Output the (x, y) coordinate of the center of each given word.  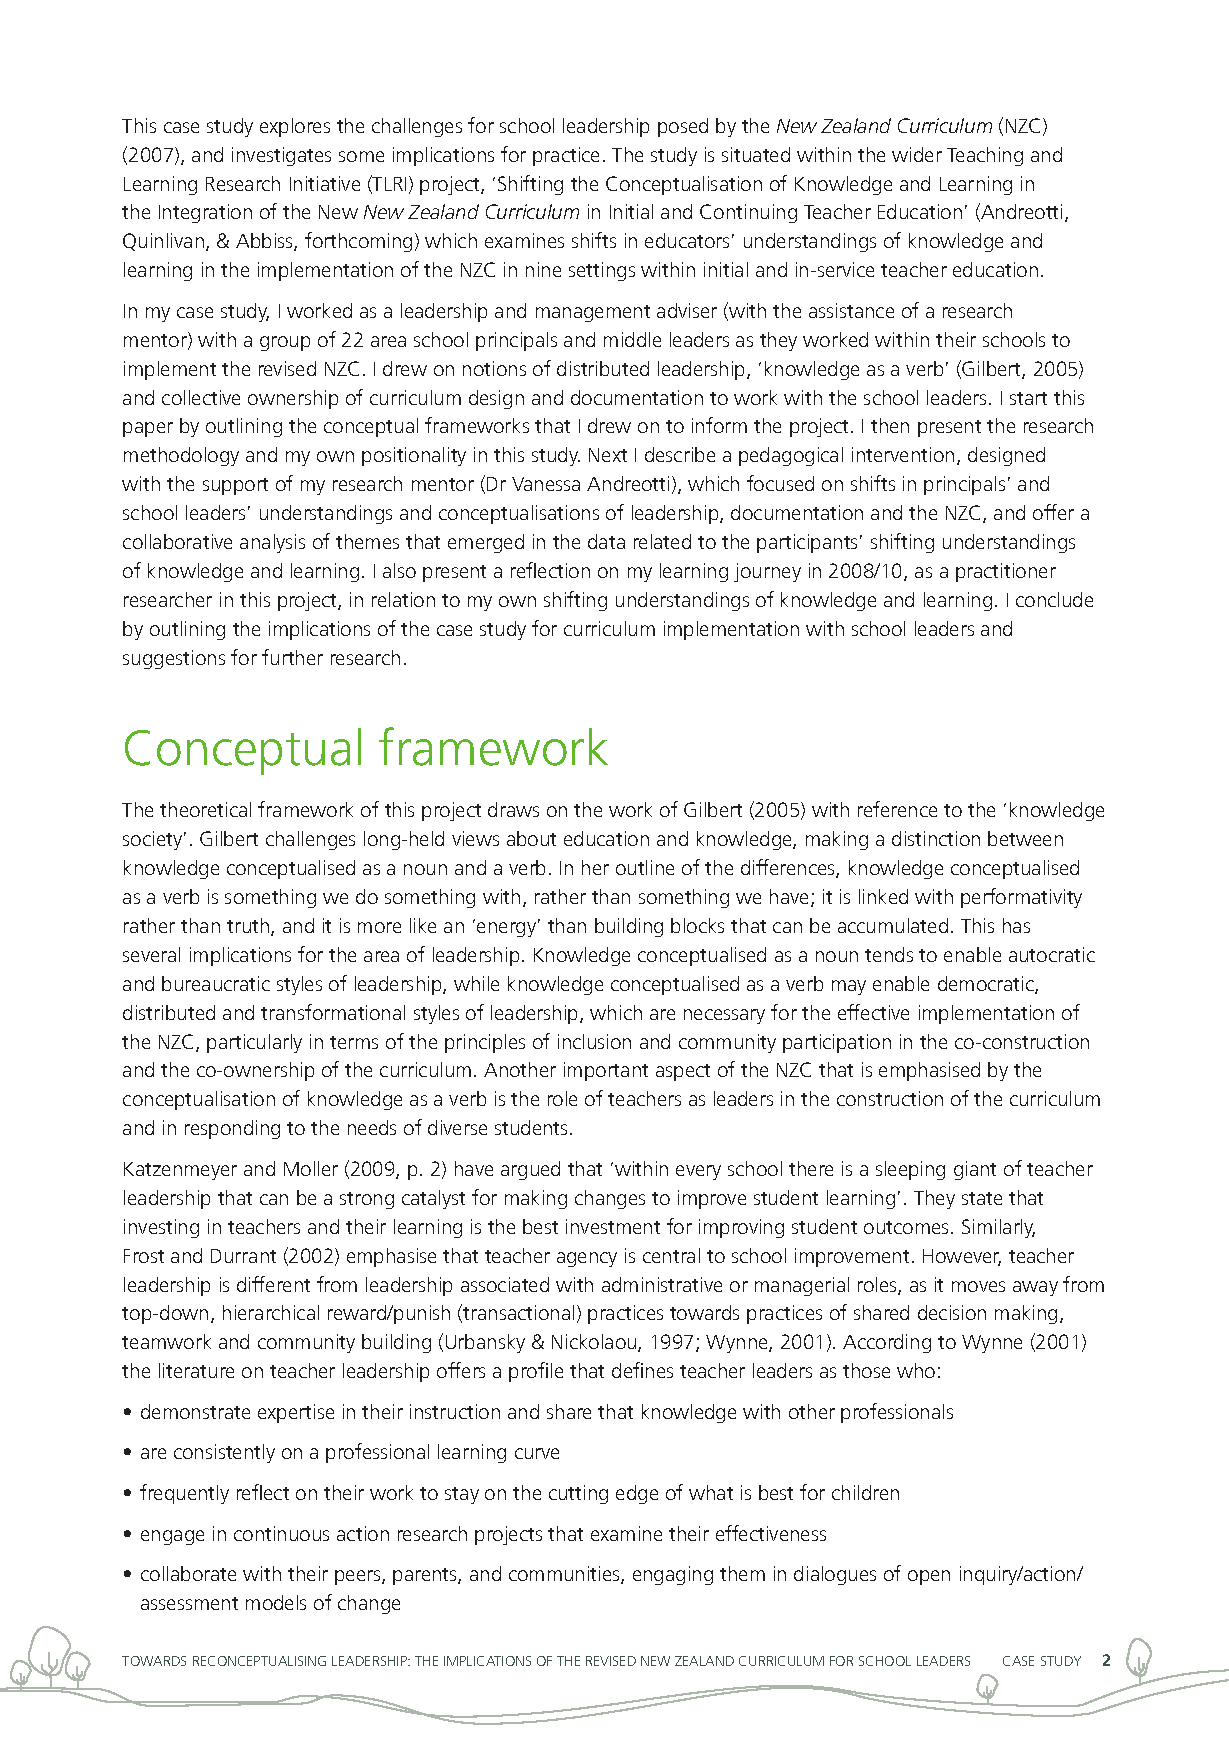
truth (249, 927)
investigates (281, 156)
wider (917, 154)
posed (683, 127)
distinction (936, 838)
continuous (281, 1533)
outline (645, 867)
